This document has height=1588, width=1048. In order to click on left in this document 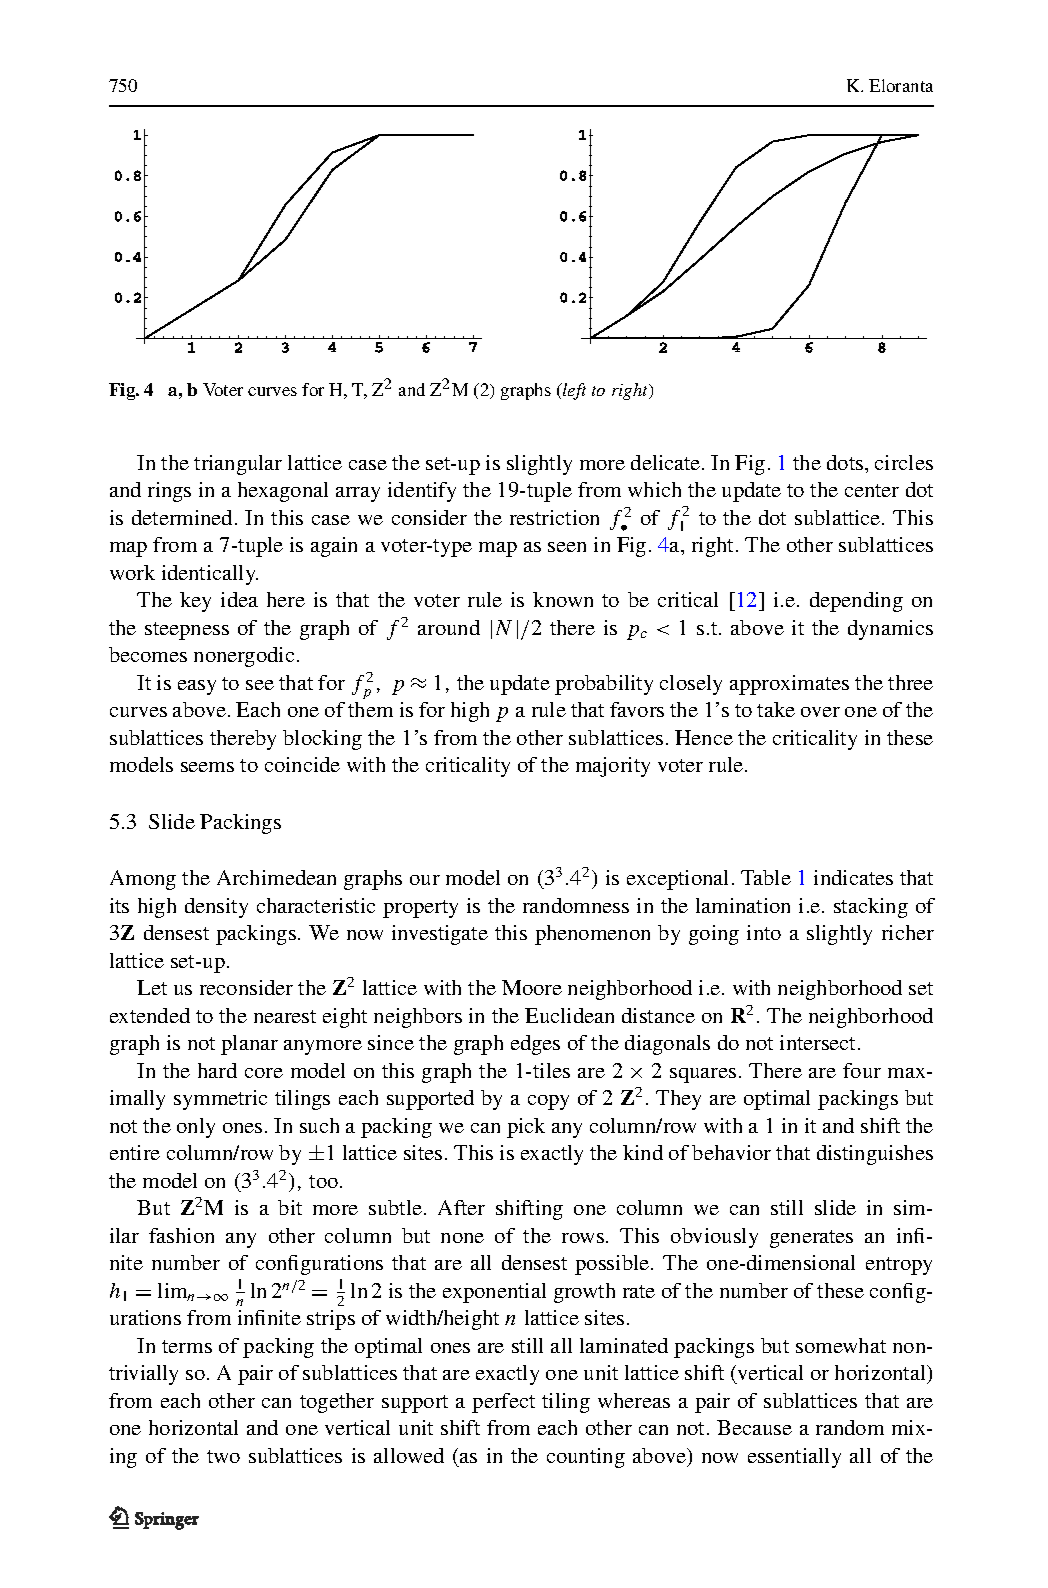, I will do `click(573, 391)`.
